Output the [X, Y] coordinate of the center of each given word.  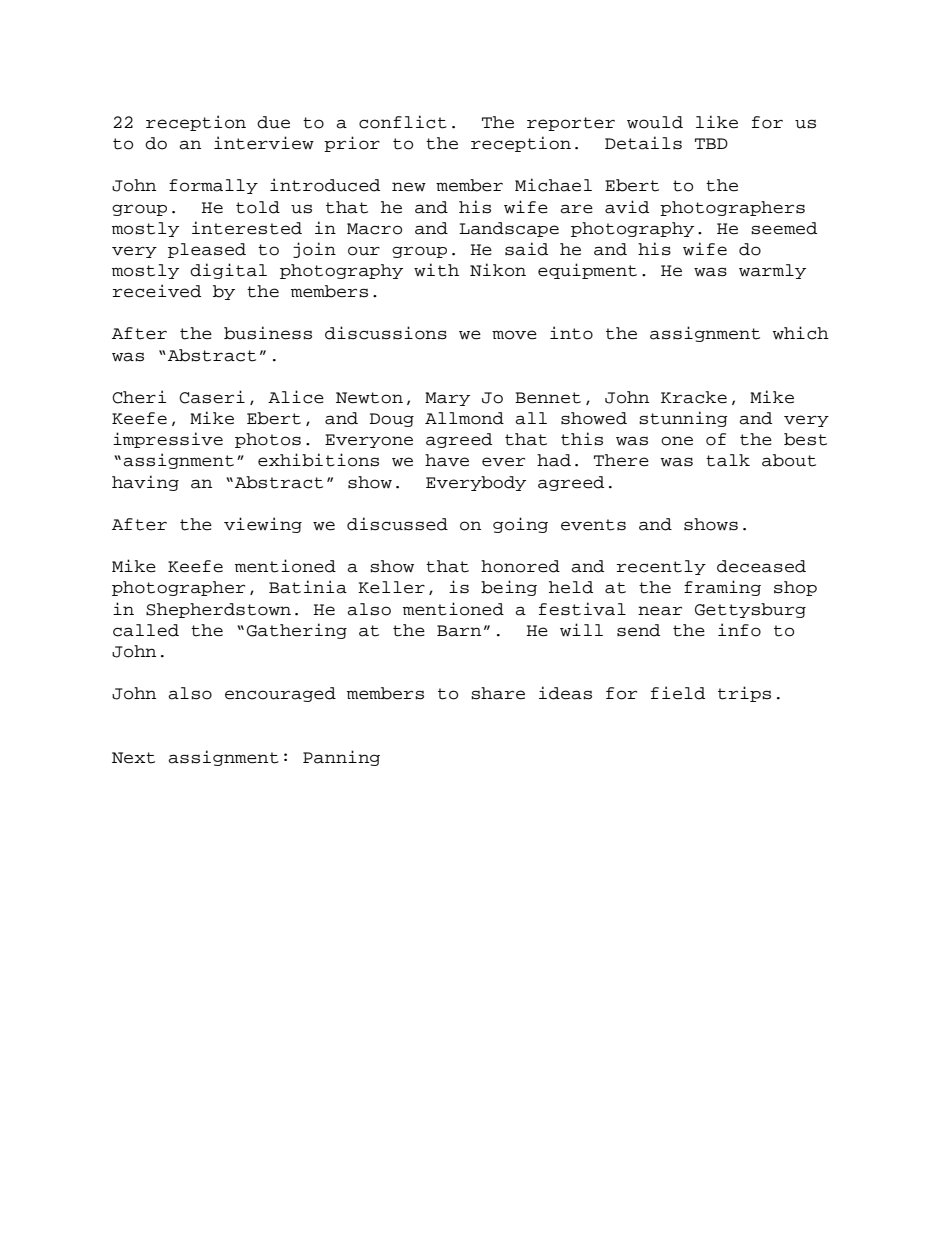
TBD [711, 143]
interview [264, 143]
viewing [263, 525]
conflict [403, 122]
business [268, 333]
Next [133, 758]
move [514, 335]
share [498, 693]
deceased [761, 566]
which [800, 333]
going [520, 525]
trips [744, 694]
